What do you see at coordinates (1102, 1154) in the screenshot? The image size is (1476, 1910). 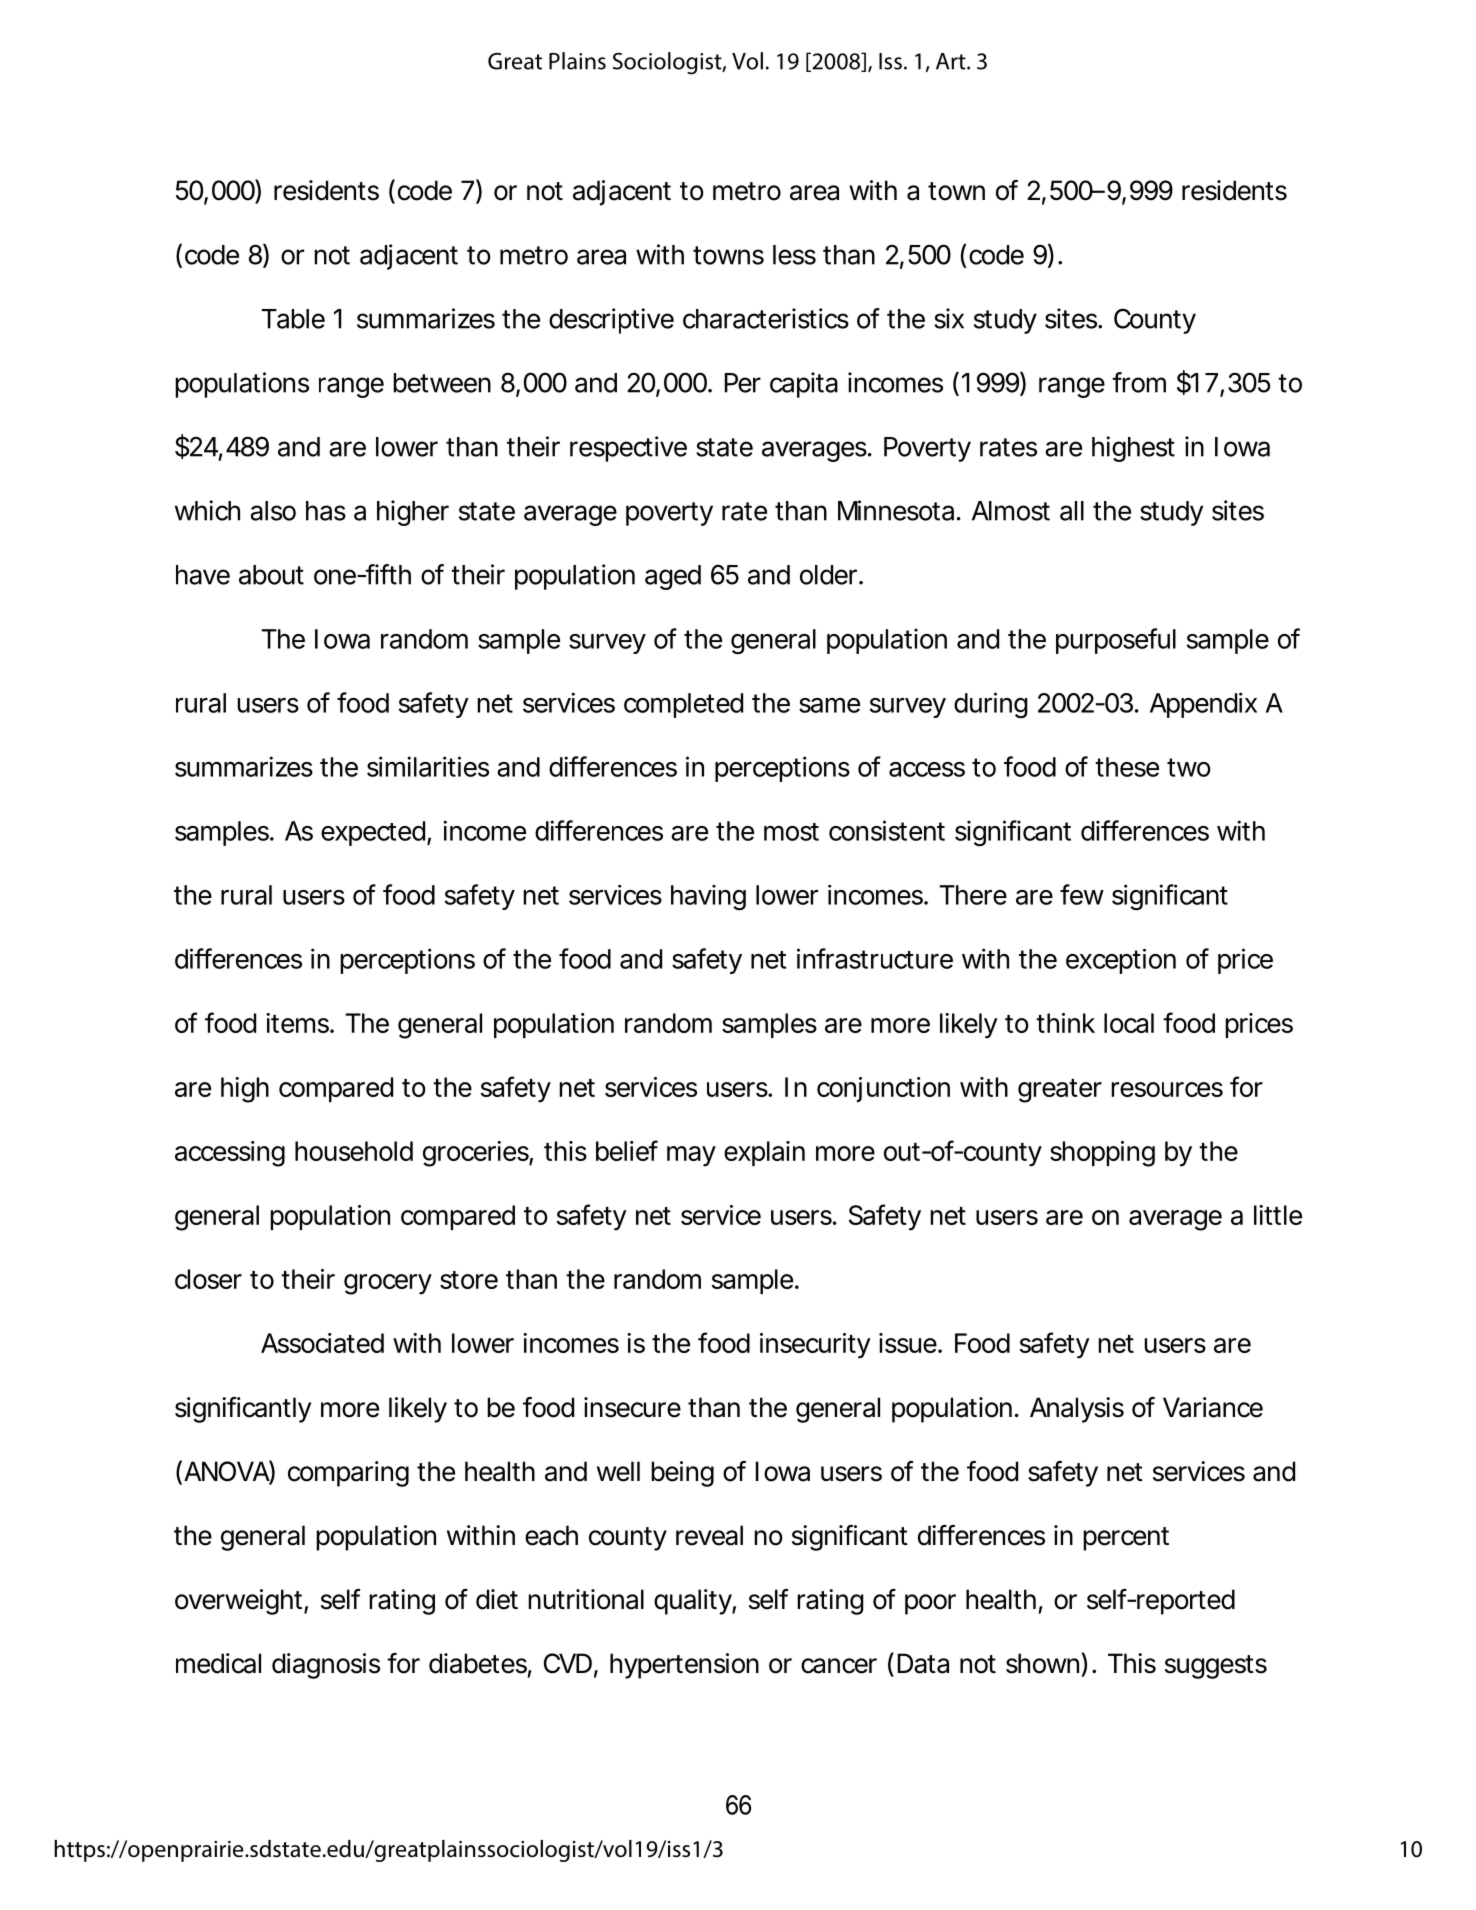 I see `shopping` at bounding box center [1102, 1154].
